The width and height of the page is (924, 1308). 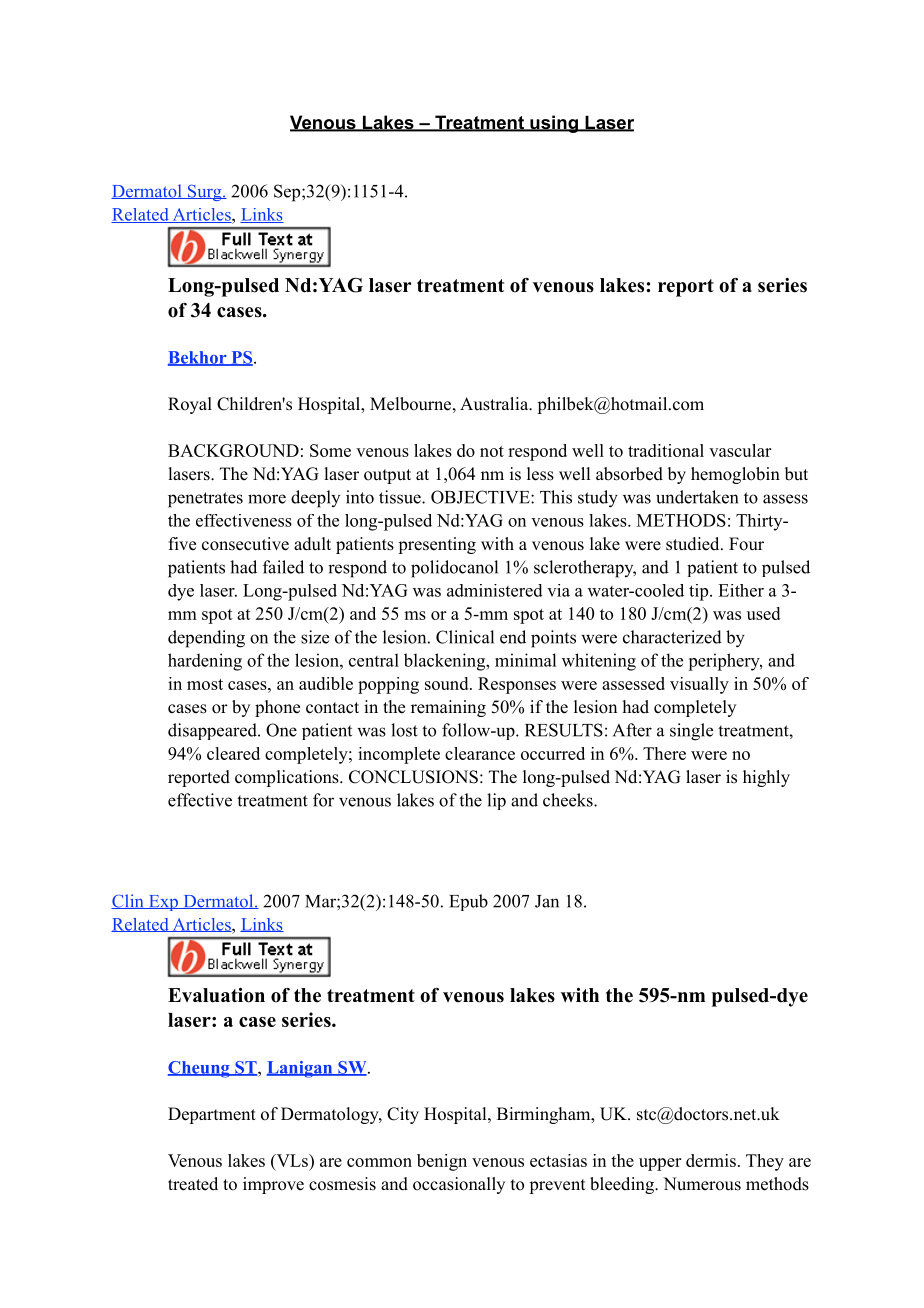 What do you see at coordinates (288, 778) in the page?
I see `complications` at bounding box center [288, 778].
